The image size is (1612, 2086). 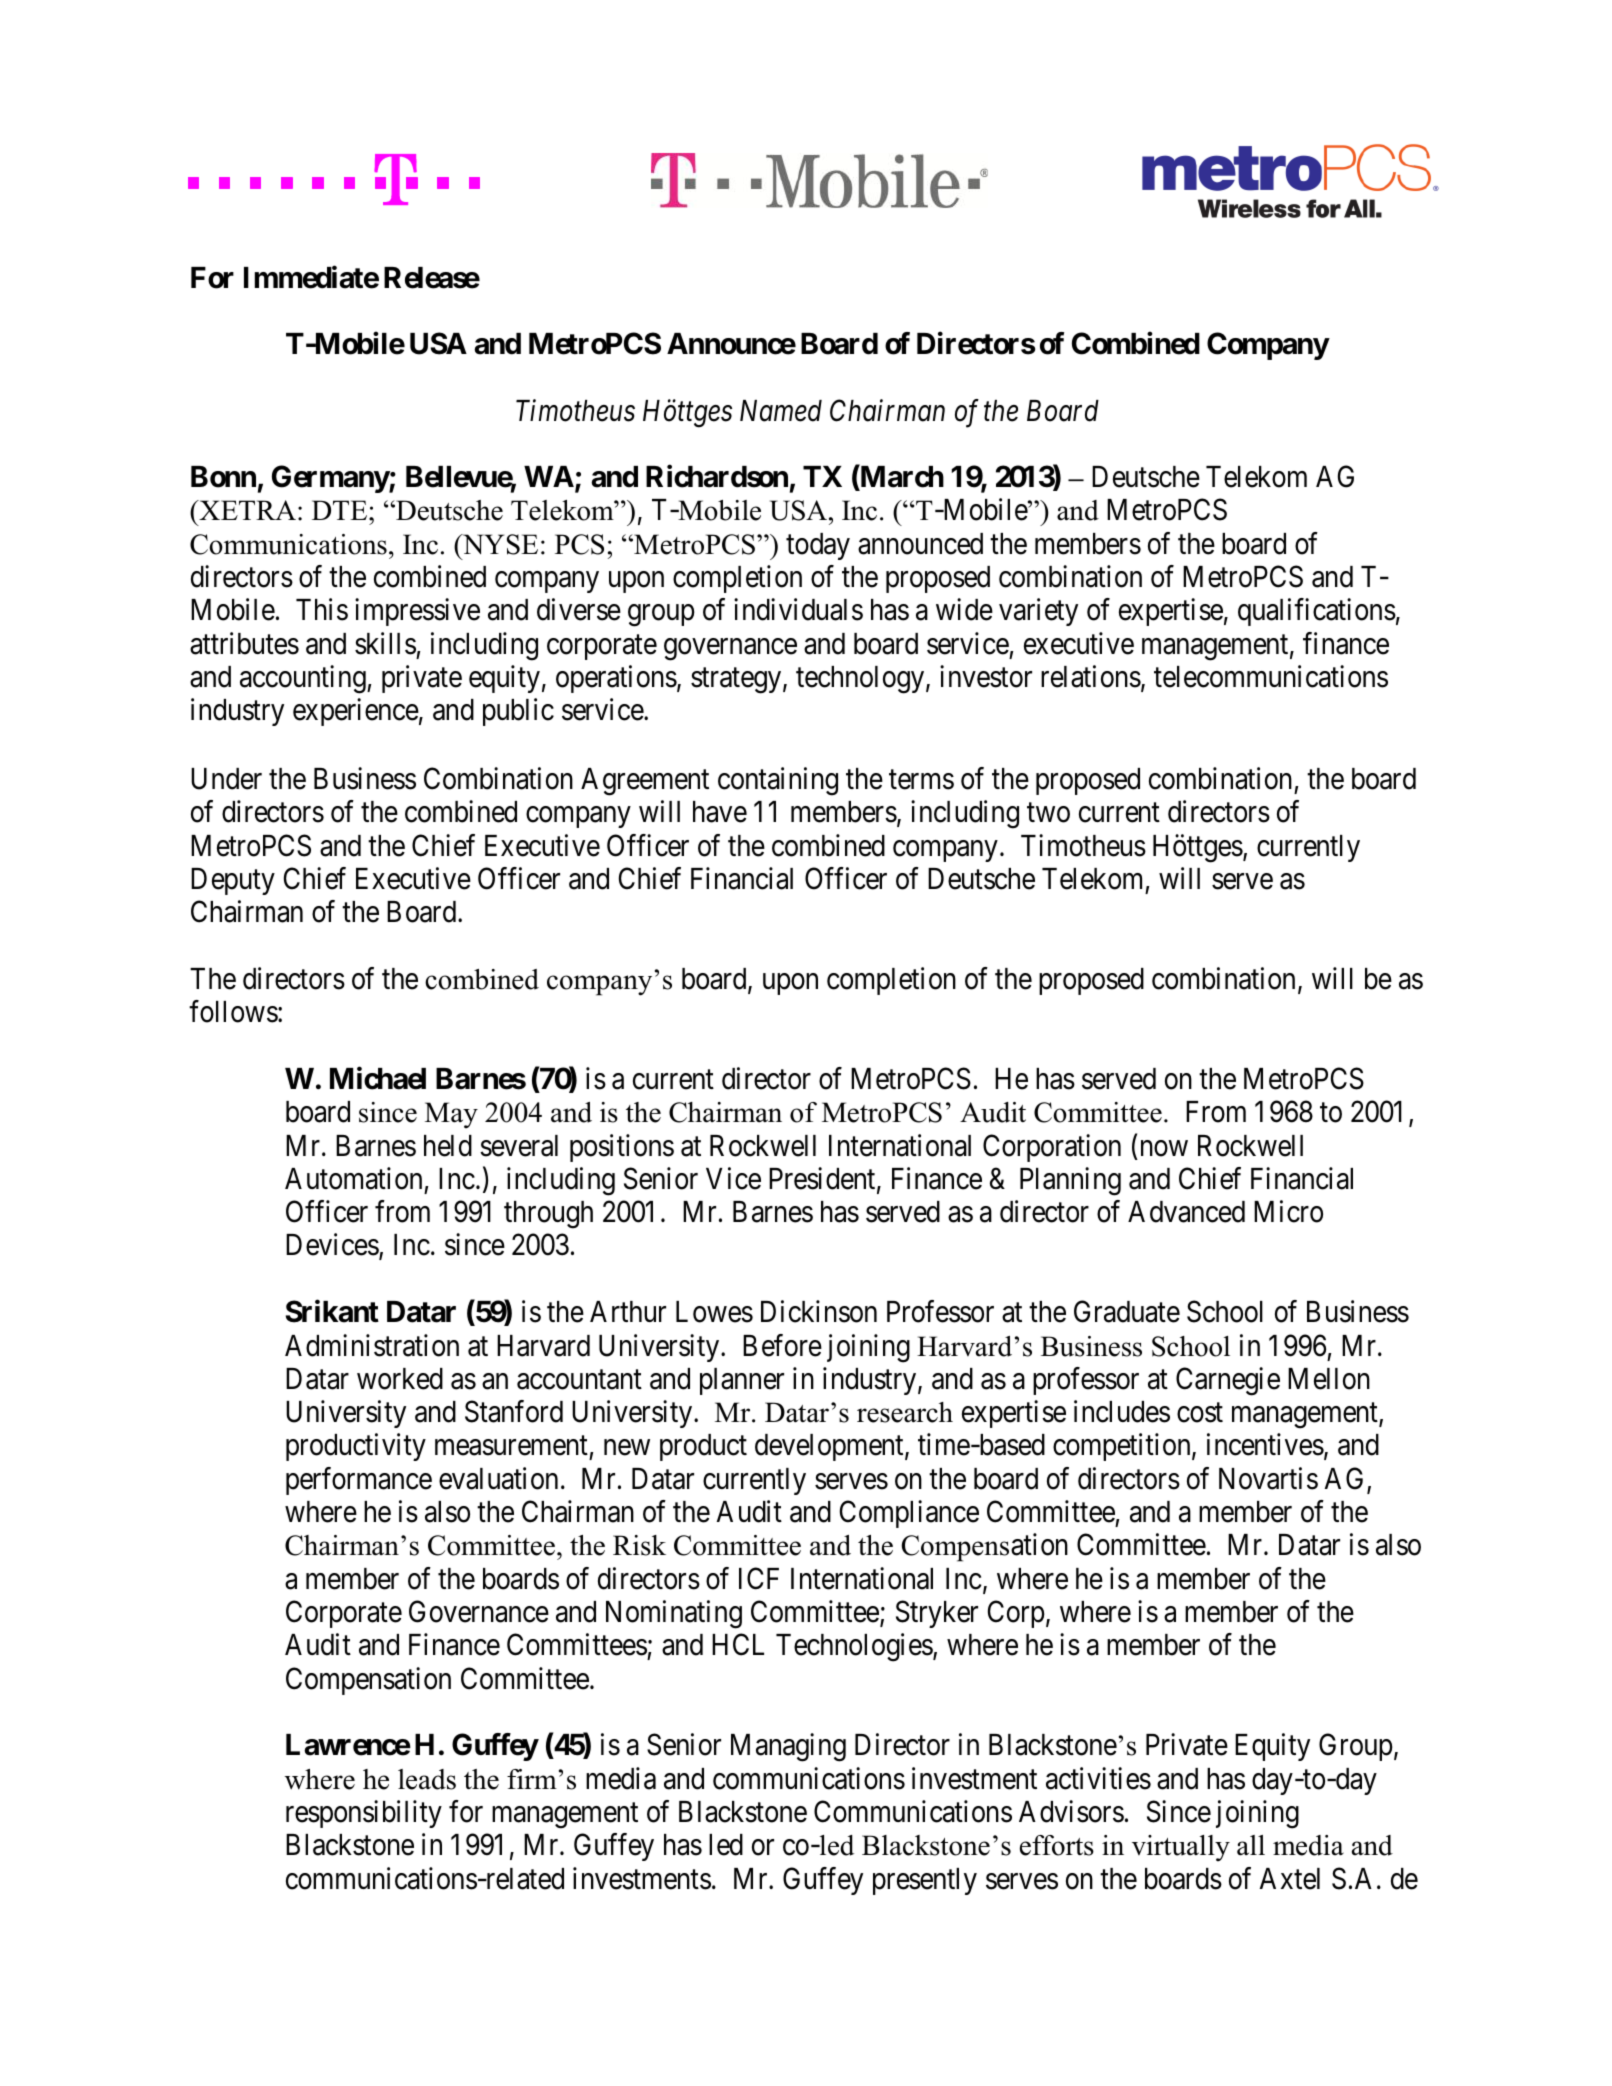 What do you see at coordinates (353, 1178) in the screenshot?
I see `Automation` at bounding box center [353, 1178].
